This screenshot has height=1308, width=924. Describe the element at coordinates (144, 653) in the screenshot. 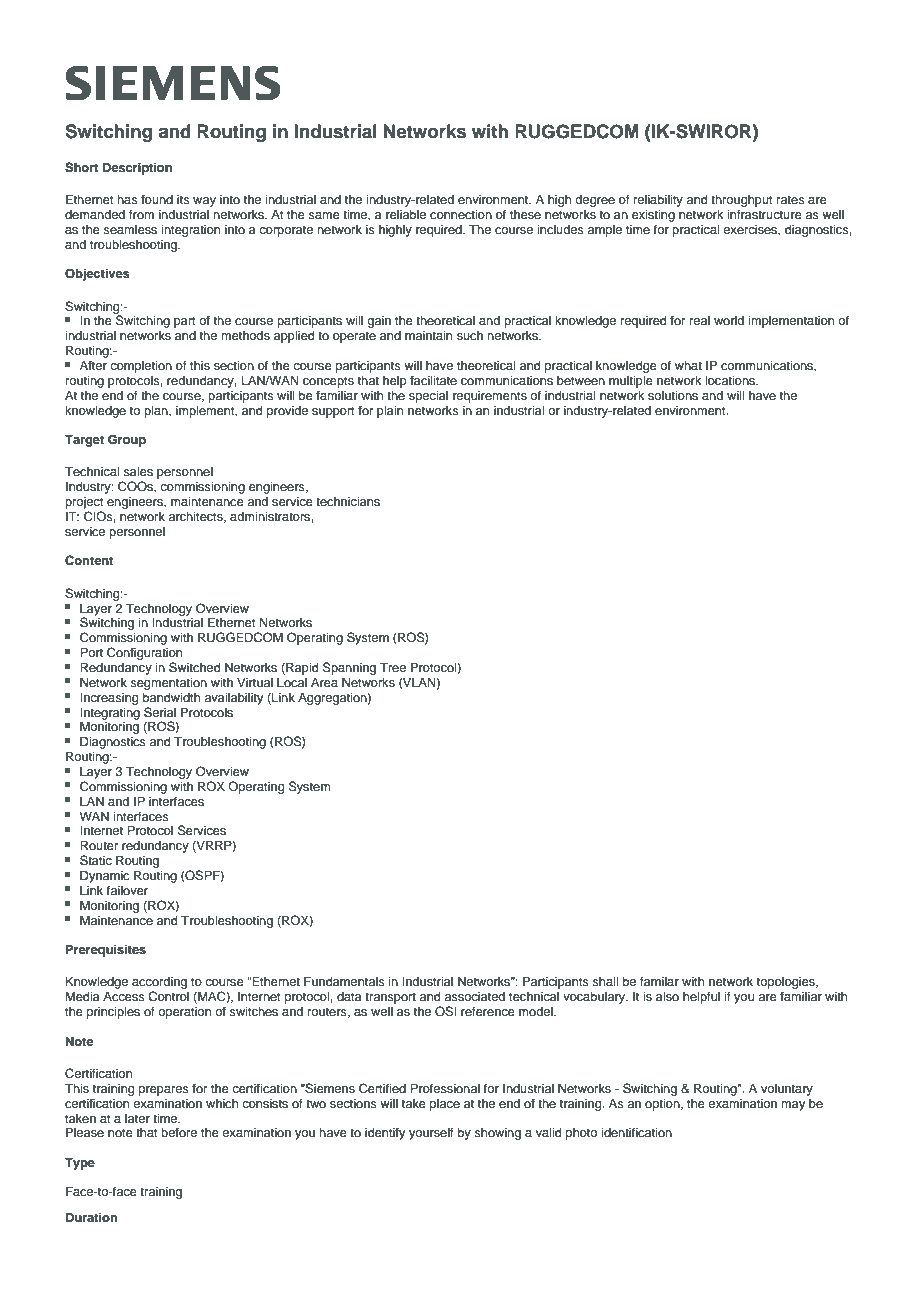

I see `Configuration` at that location.
